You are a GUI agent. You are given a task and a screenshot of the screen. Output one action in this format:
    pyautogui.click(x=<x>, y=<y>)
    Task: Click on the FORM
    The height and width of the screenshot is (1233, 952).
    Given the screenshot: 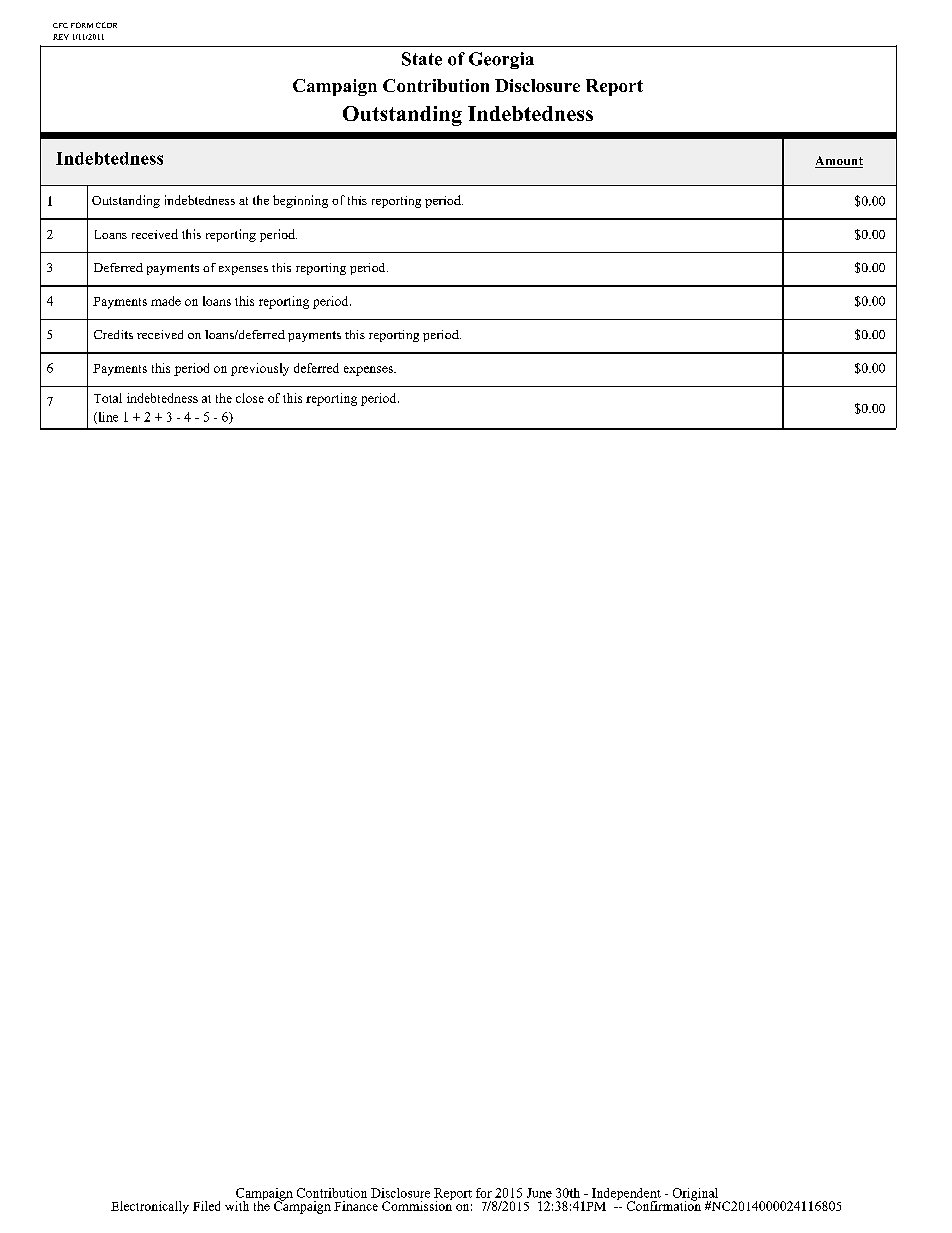 What is the action you would take?
    pyautogui.click(x=82, y=25)
